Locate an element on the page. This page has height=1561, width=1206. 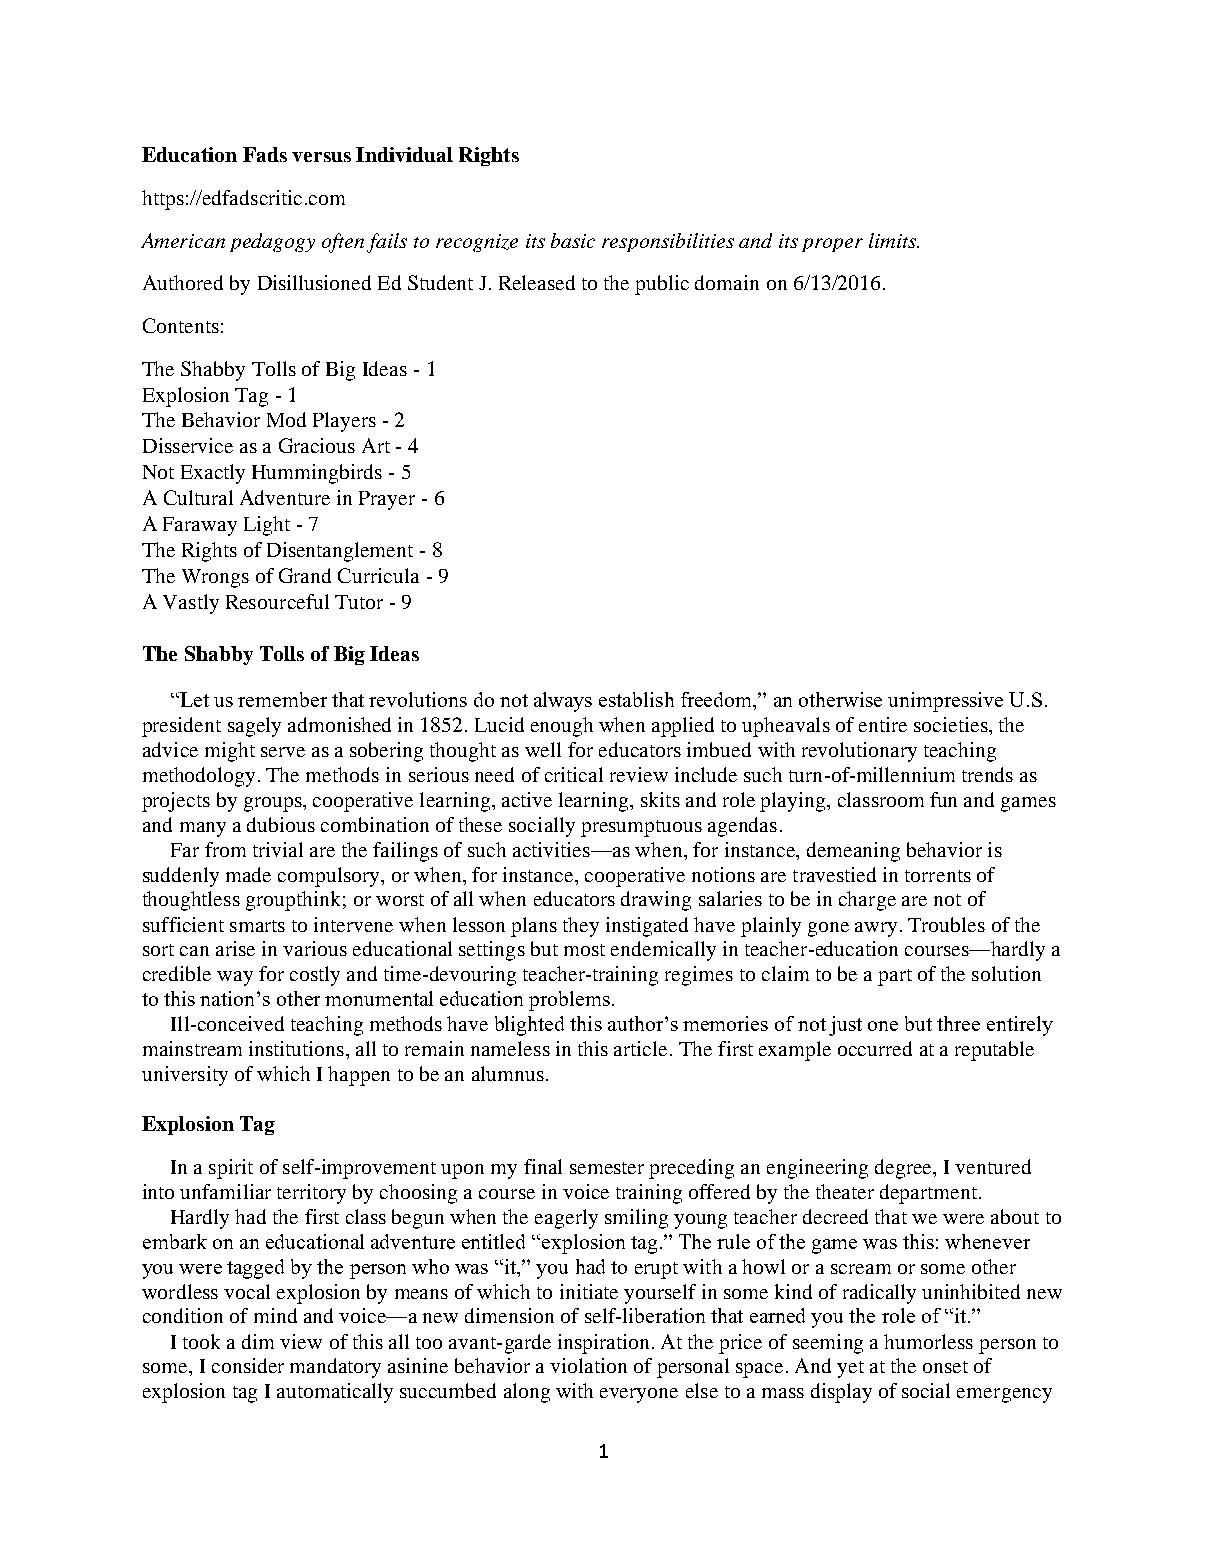
consider is located at coordinates (248, 1365).
